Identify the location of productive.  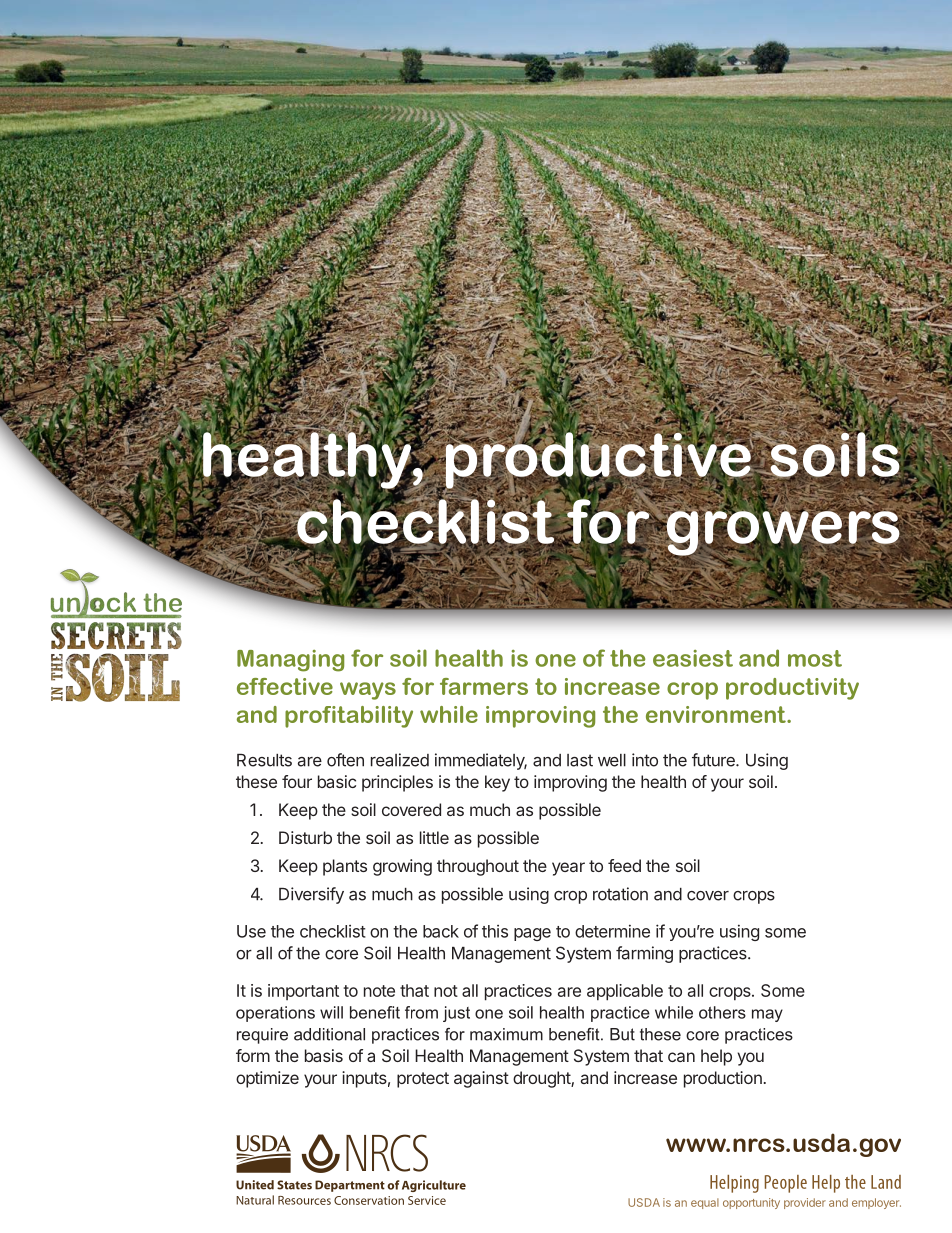
(598, 460).
